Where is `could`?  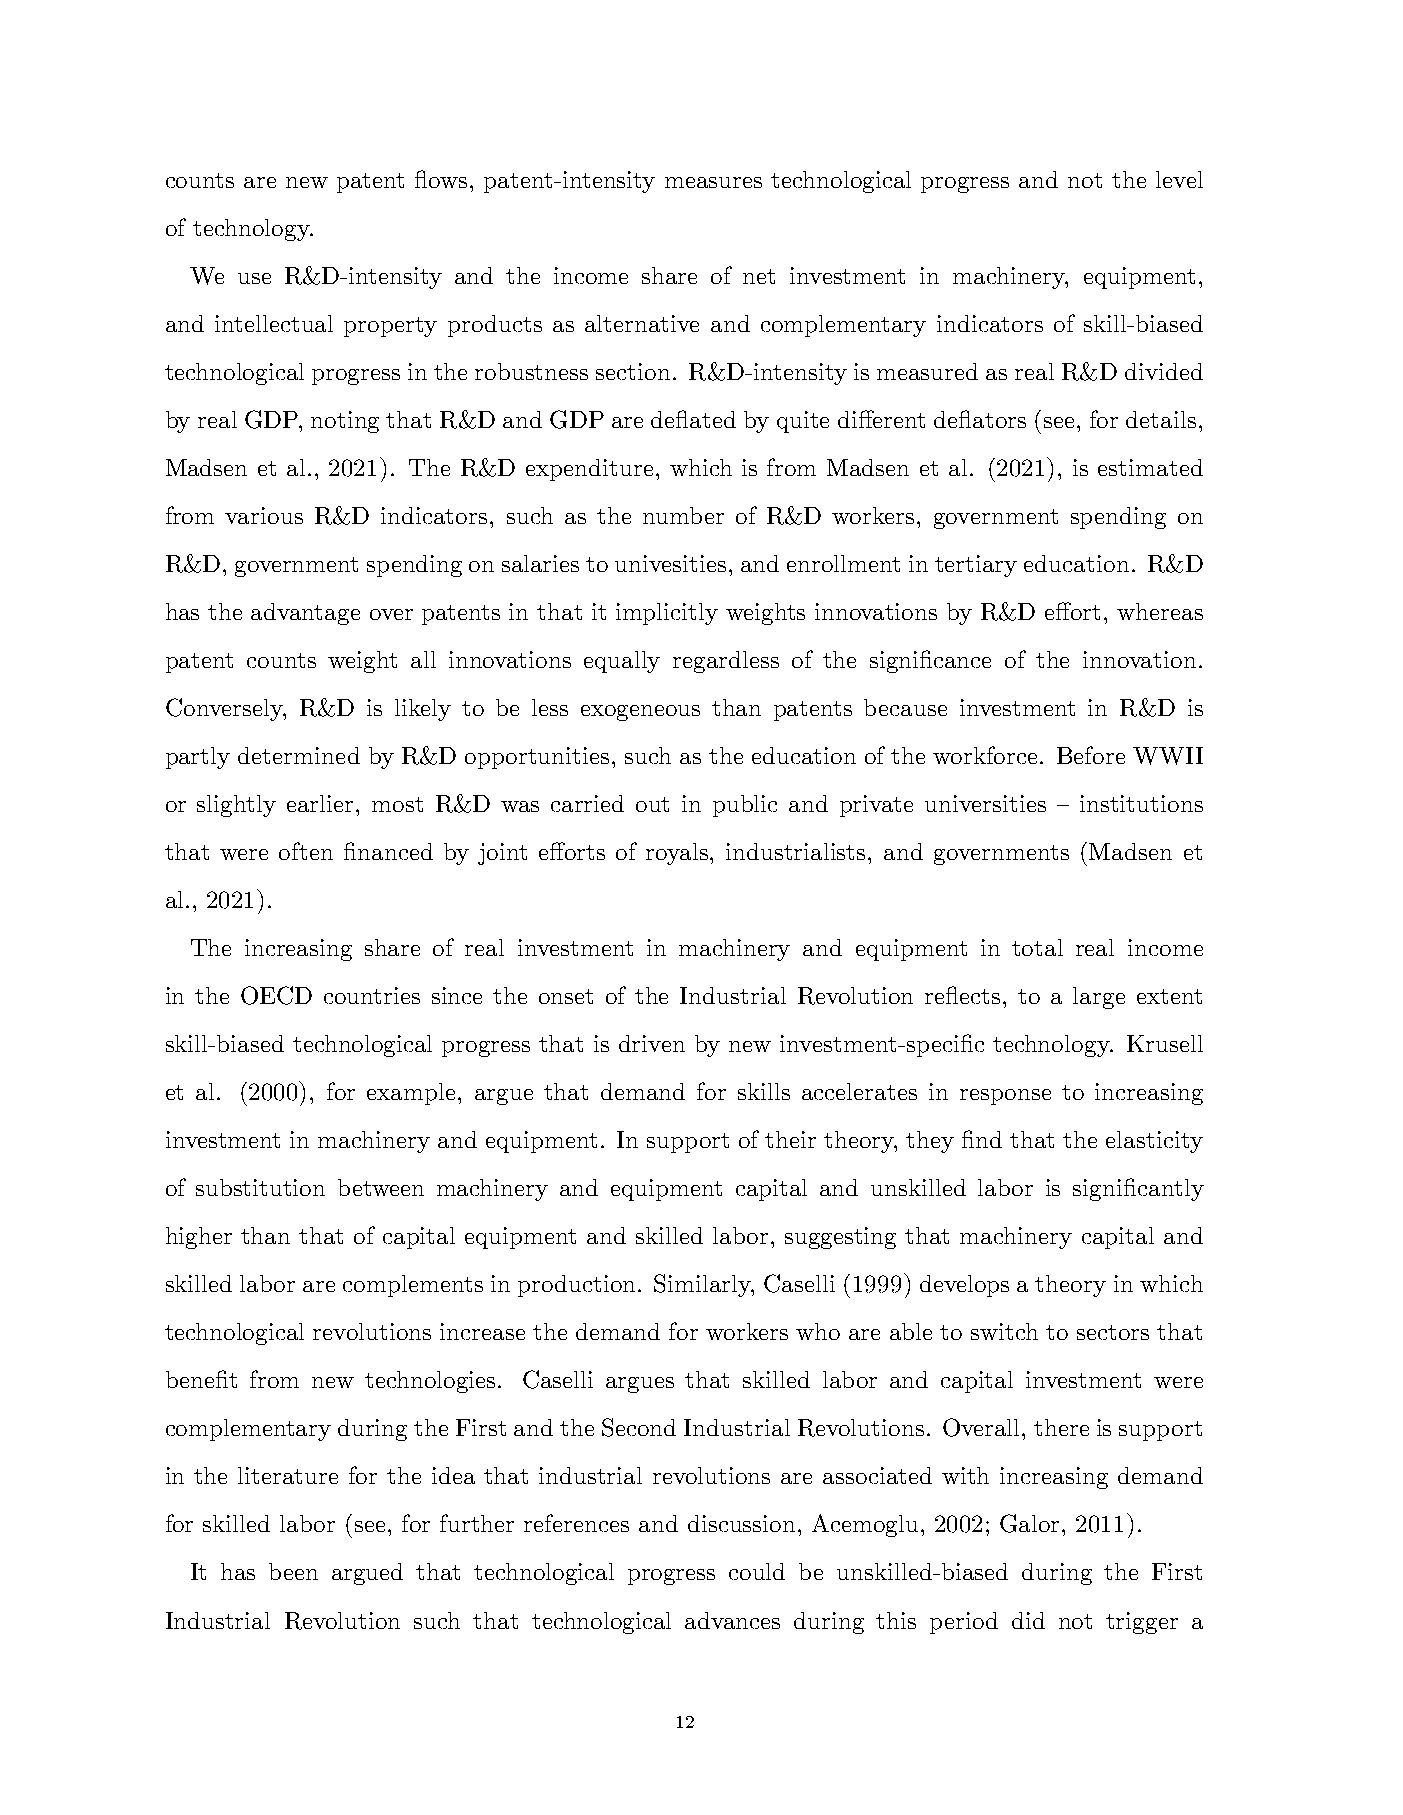
could is located at coordinates (757, 1571).
